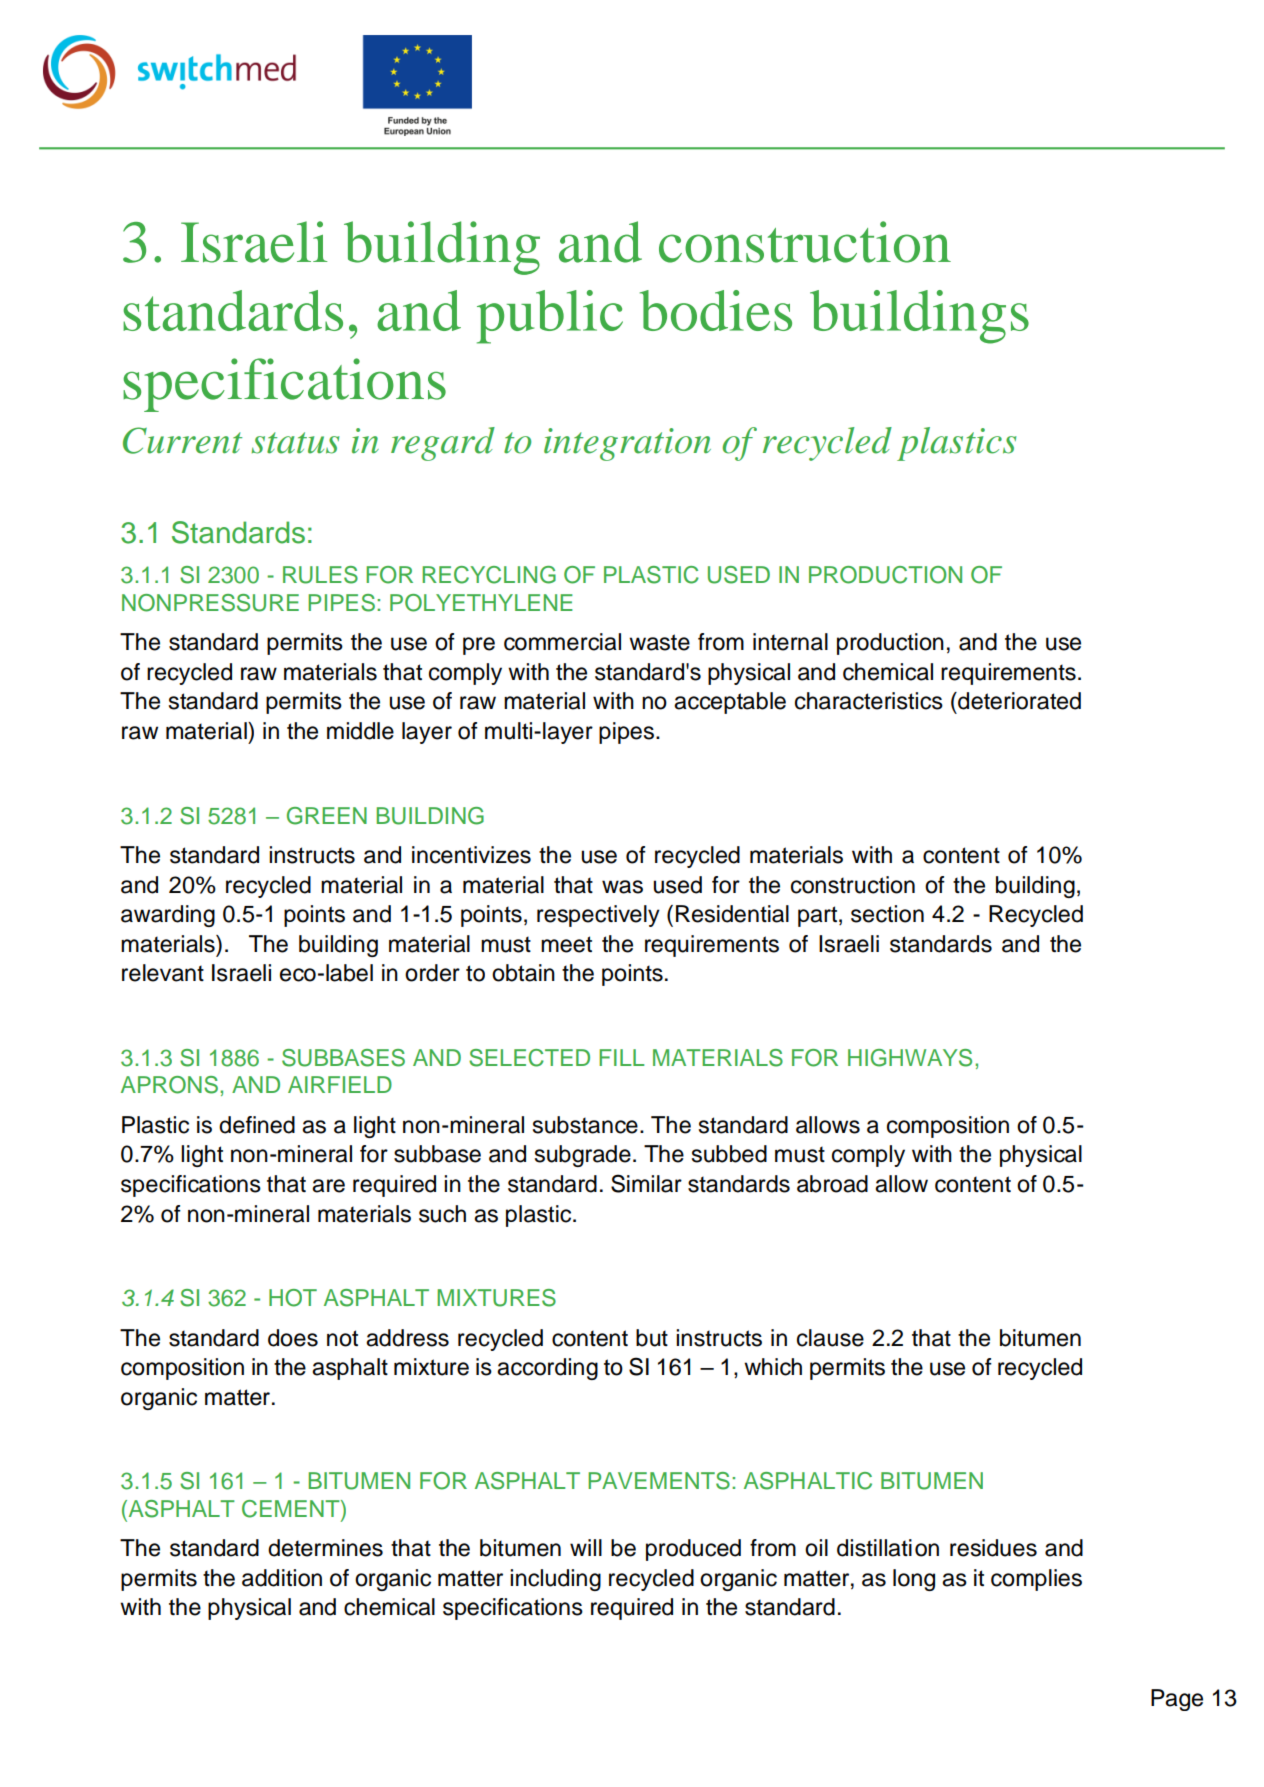 The image size is (1264, 1787). What do you see at coordinates (1036, 1580) in the screenshot?
I see `complies` at bounding box center [1036, 1580].
